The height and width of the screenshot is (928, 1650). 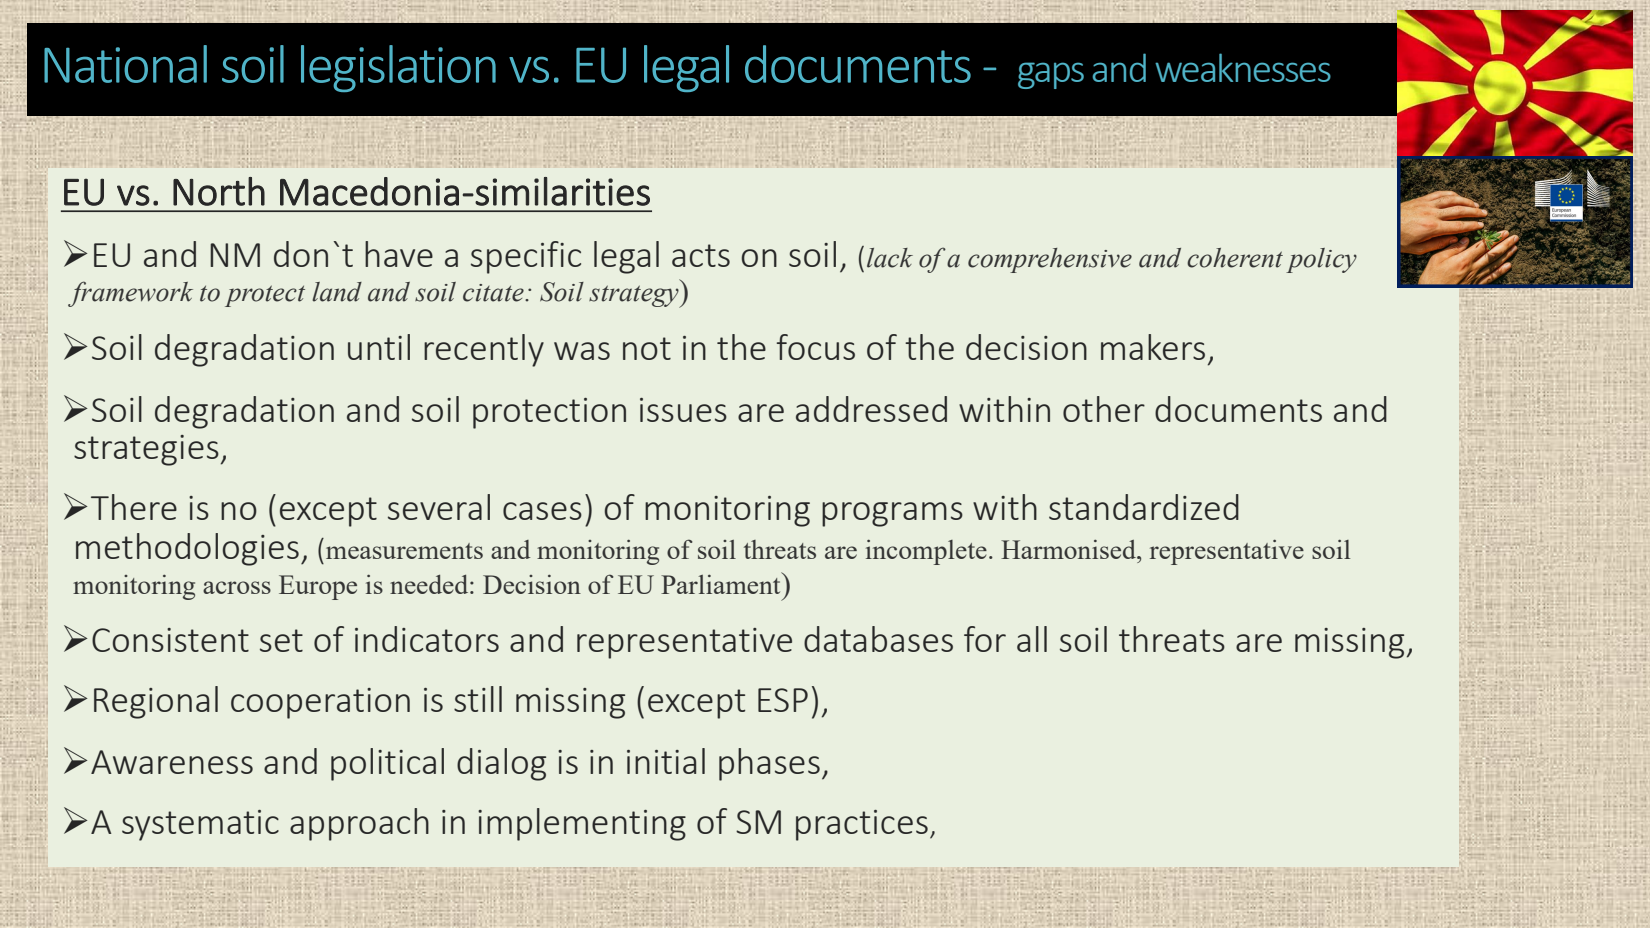 What do you see at coordinates (1153, 347) in the screenshot?
I see `makers` at bounding box center [1153, 347].
